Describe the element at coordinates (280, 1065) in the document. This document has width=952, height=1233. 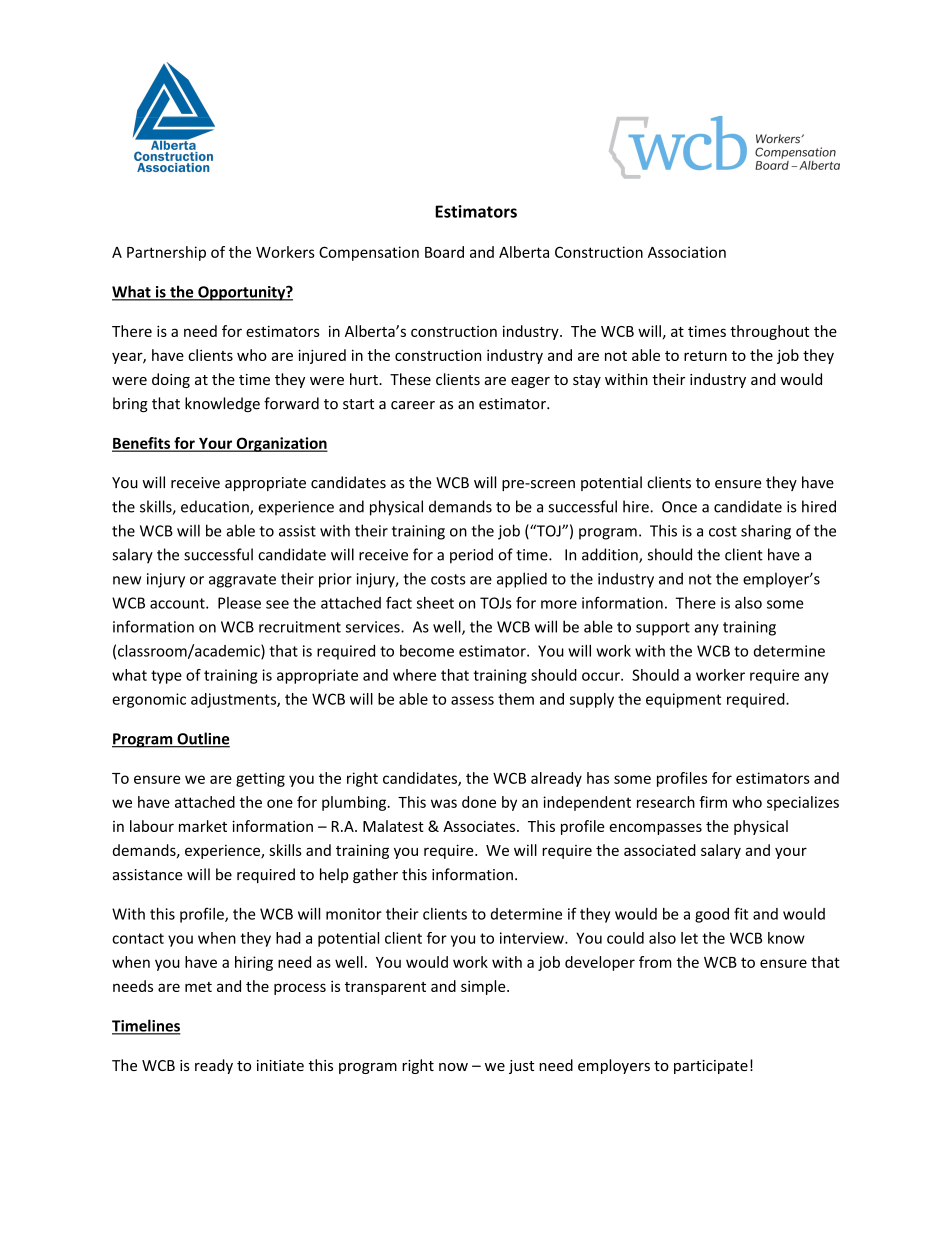
I see `initiate` at that location.
